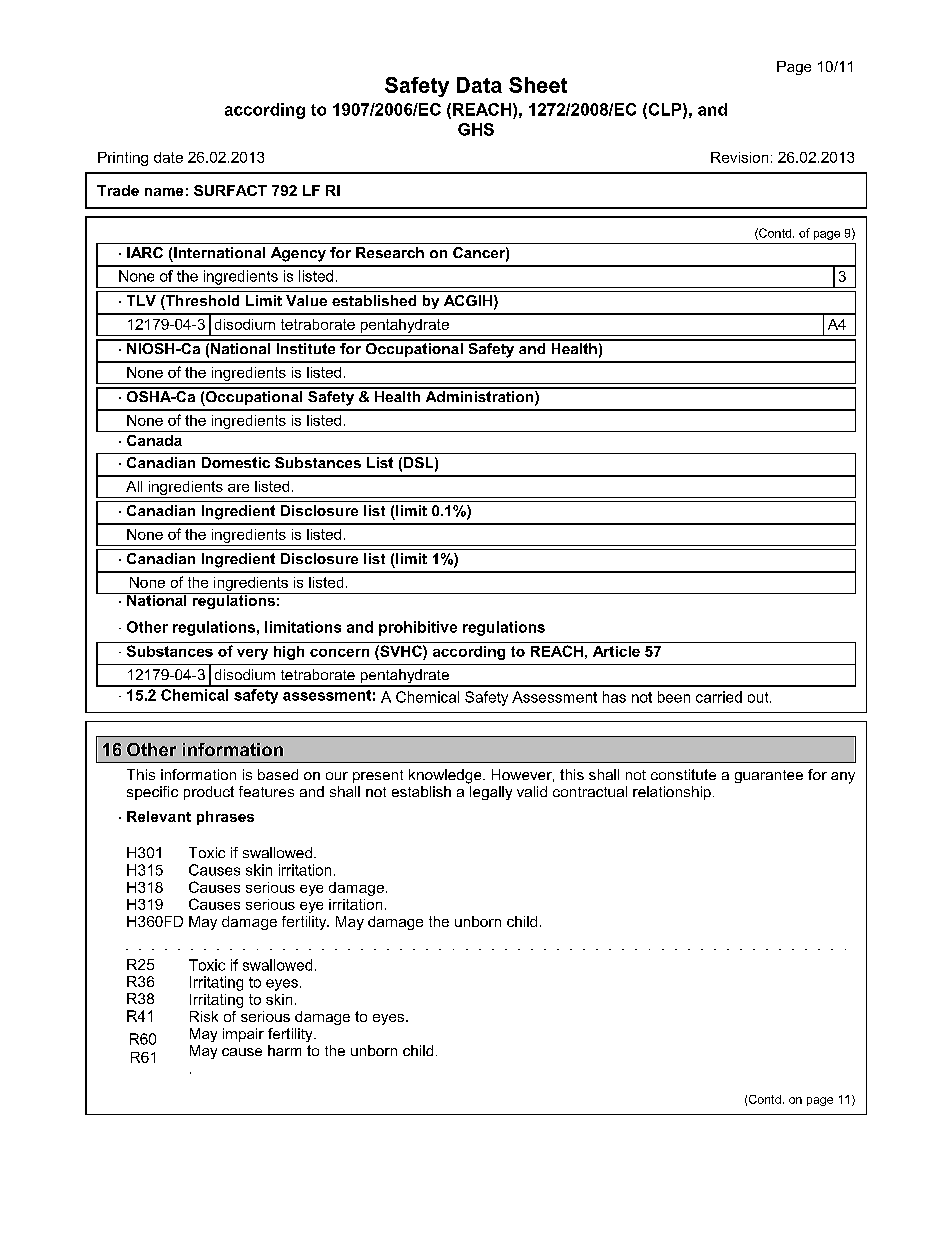  I want to click on date, so click(168, 157).
